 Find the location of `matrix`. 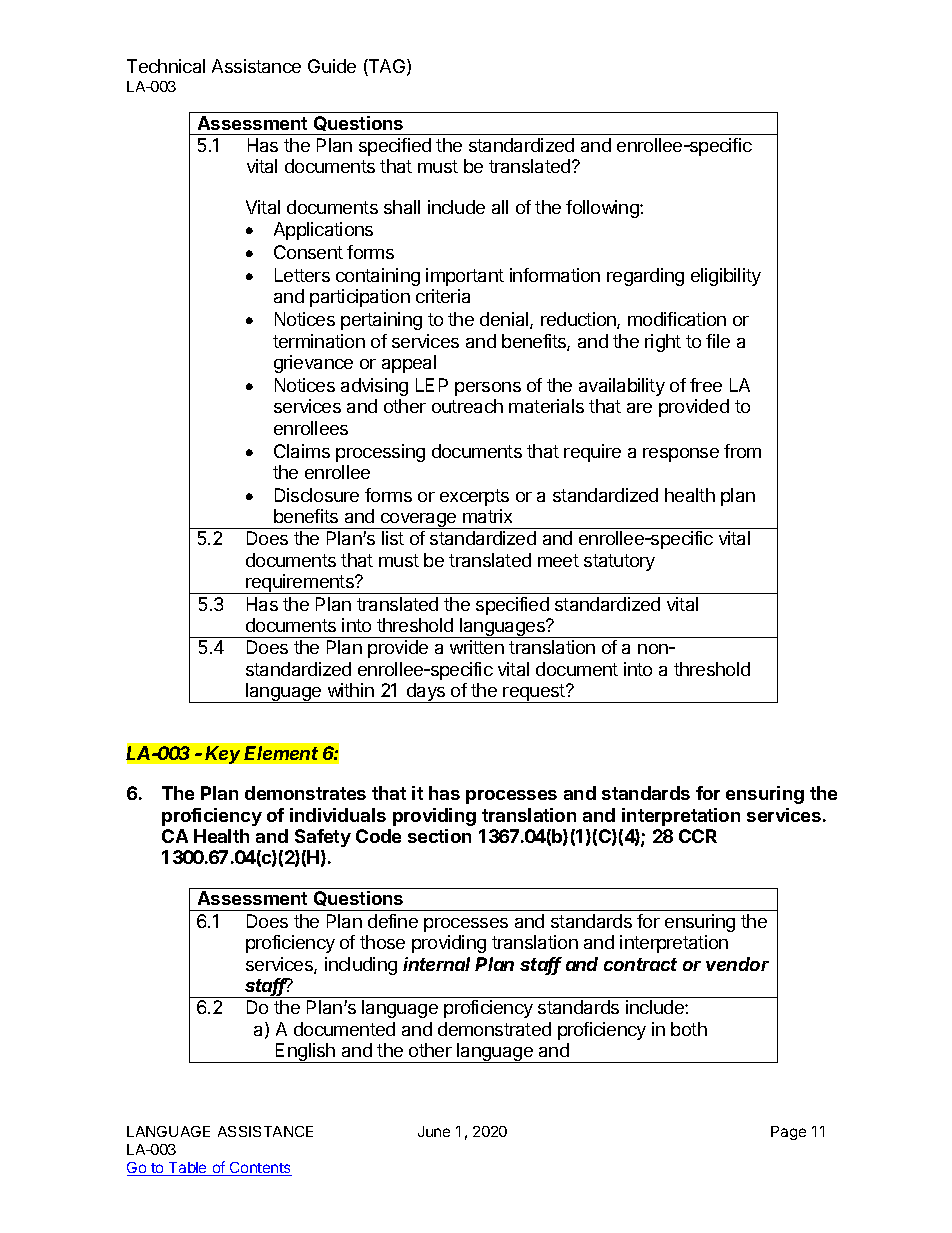

matrix is located at coordinates (487, 516).
